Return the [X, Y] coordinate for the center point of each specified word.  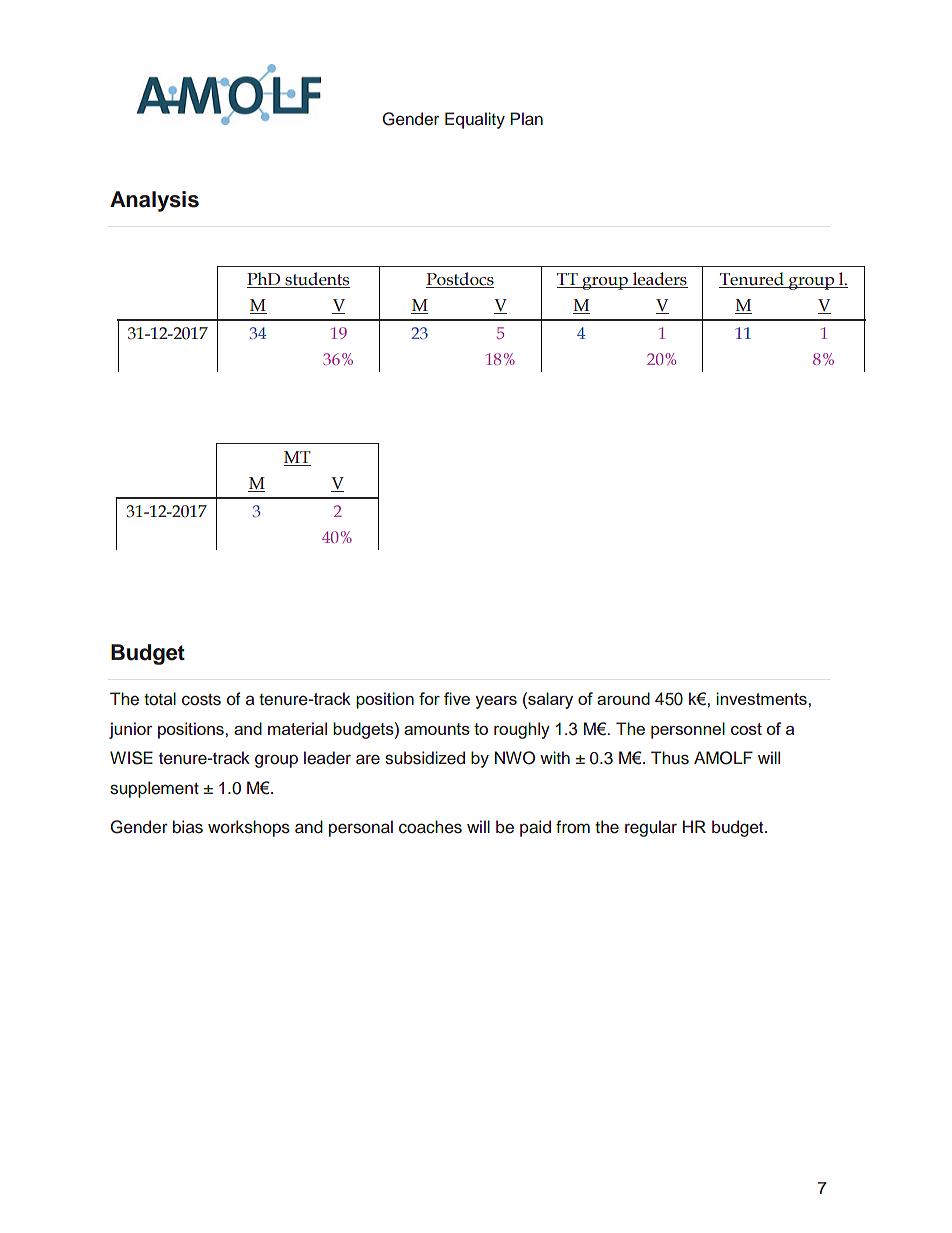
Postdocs [460, 280]
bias [188, 827]
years [496, 702]
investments [762, 698]
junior [130, 730]
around [623, 698]
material [297, 728]
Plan [526, 119]
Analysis [154, 201]
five [457, 698]
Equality [475, 120]
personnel [688, 730]
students [316, 280]
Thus [670, 758]
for [429, 698]
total [160, 699]
